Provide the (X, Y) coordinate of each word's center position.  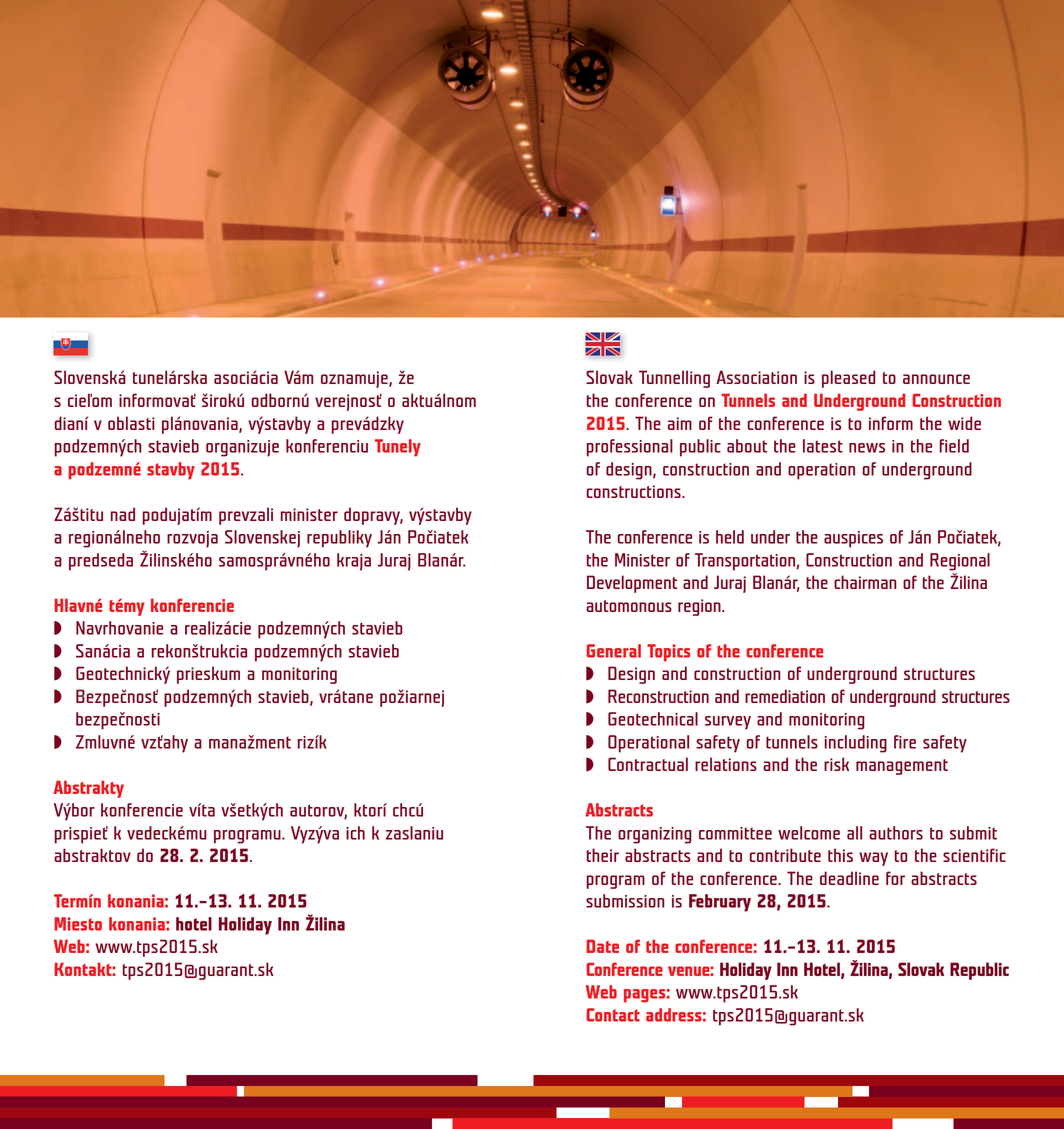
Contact (613, 1015)
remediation (785, 696)
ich (355, 833)
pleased (848, 379)
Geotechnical (653, 719)
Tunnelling (674, 379)
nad (123, 514)
